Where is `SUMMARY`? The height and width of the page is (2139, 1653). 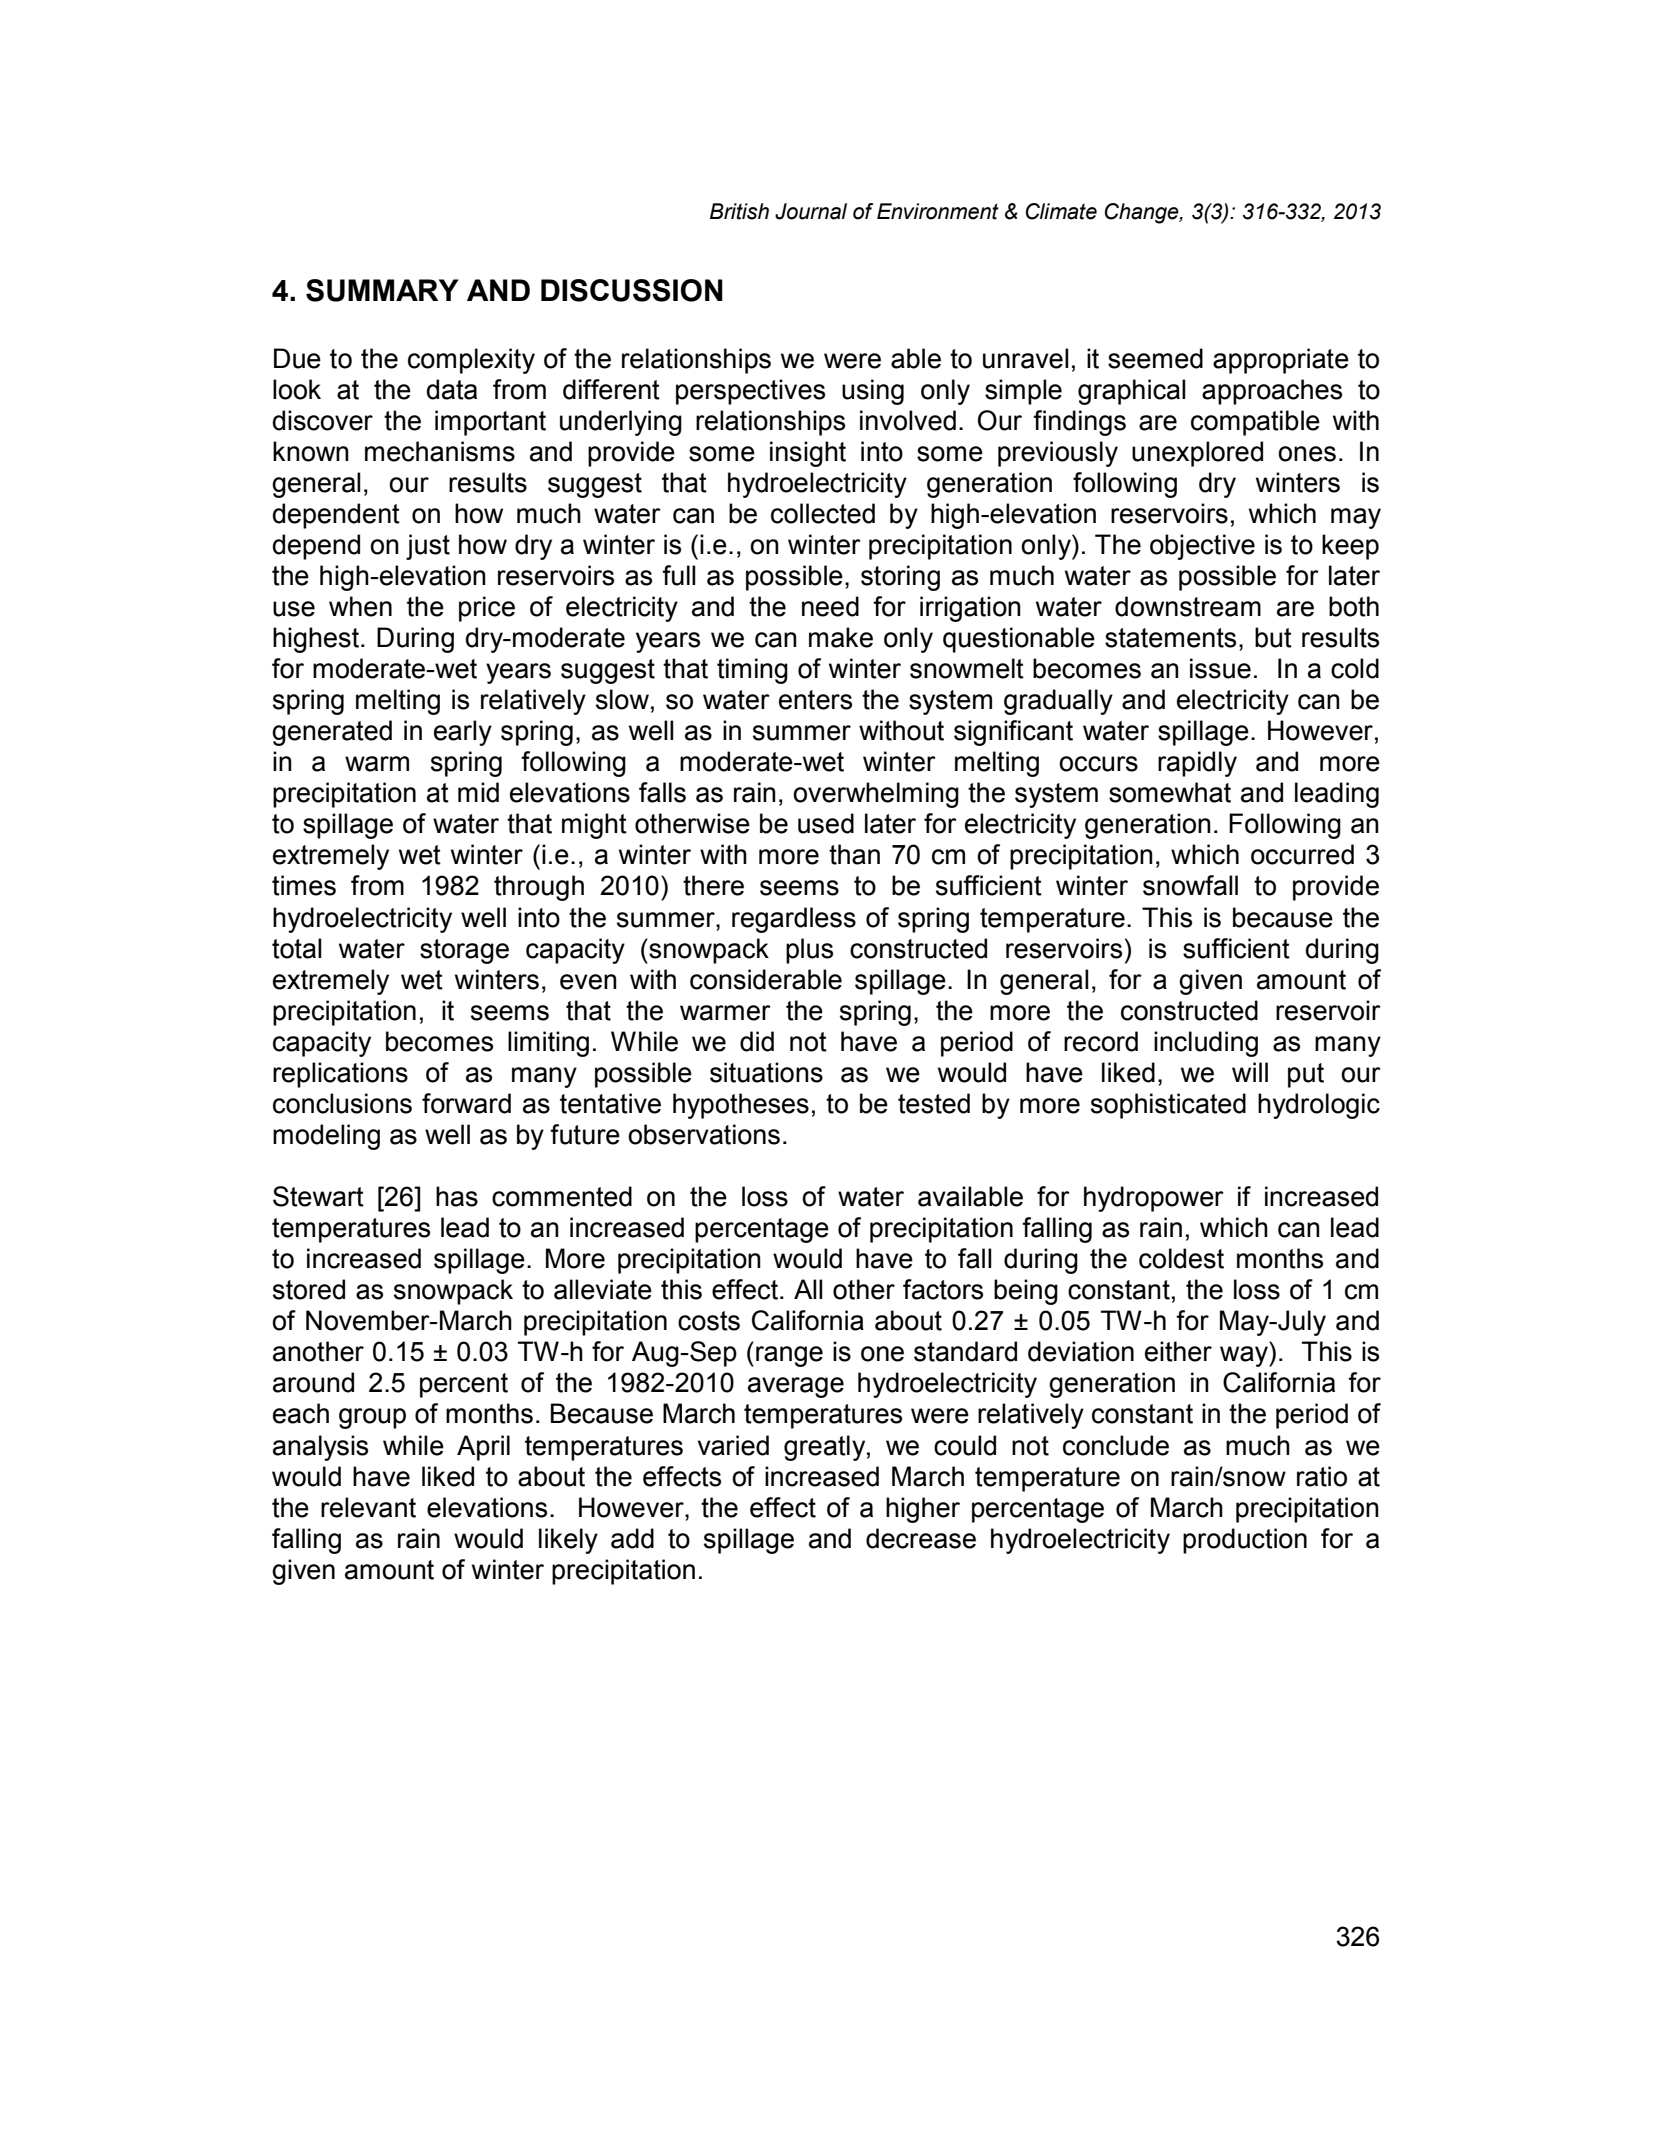
SUMMARY is located at coordinates (382, 290).
